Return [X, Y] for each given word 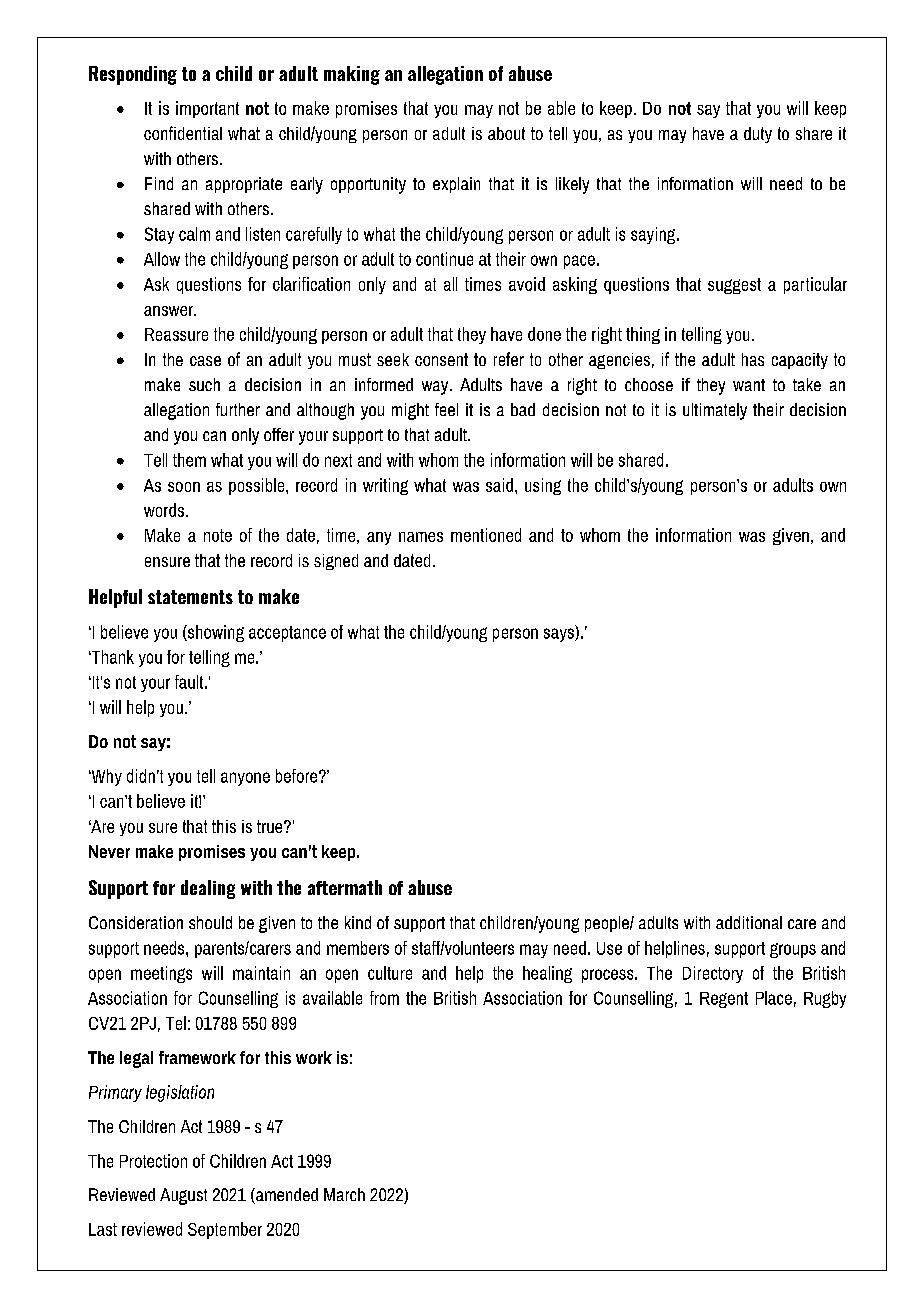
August [183, 1196]
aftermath [345, 887]
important [207, 109]
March [344, 1194]
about [506, 133]
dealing [208, 889]
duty [758, 135]
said [499, 485]
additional [749, 922]
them [189, 460]
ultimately [715, 411]
